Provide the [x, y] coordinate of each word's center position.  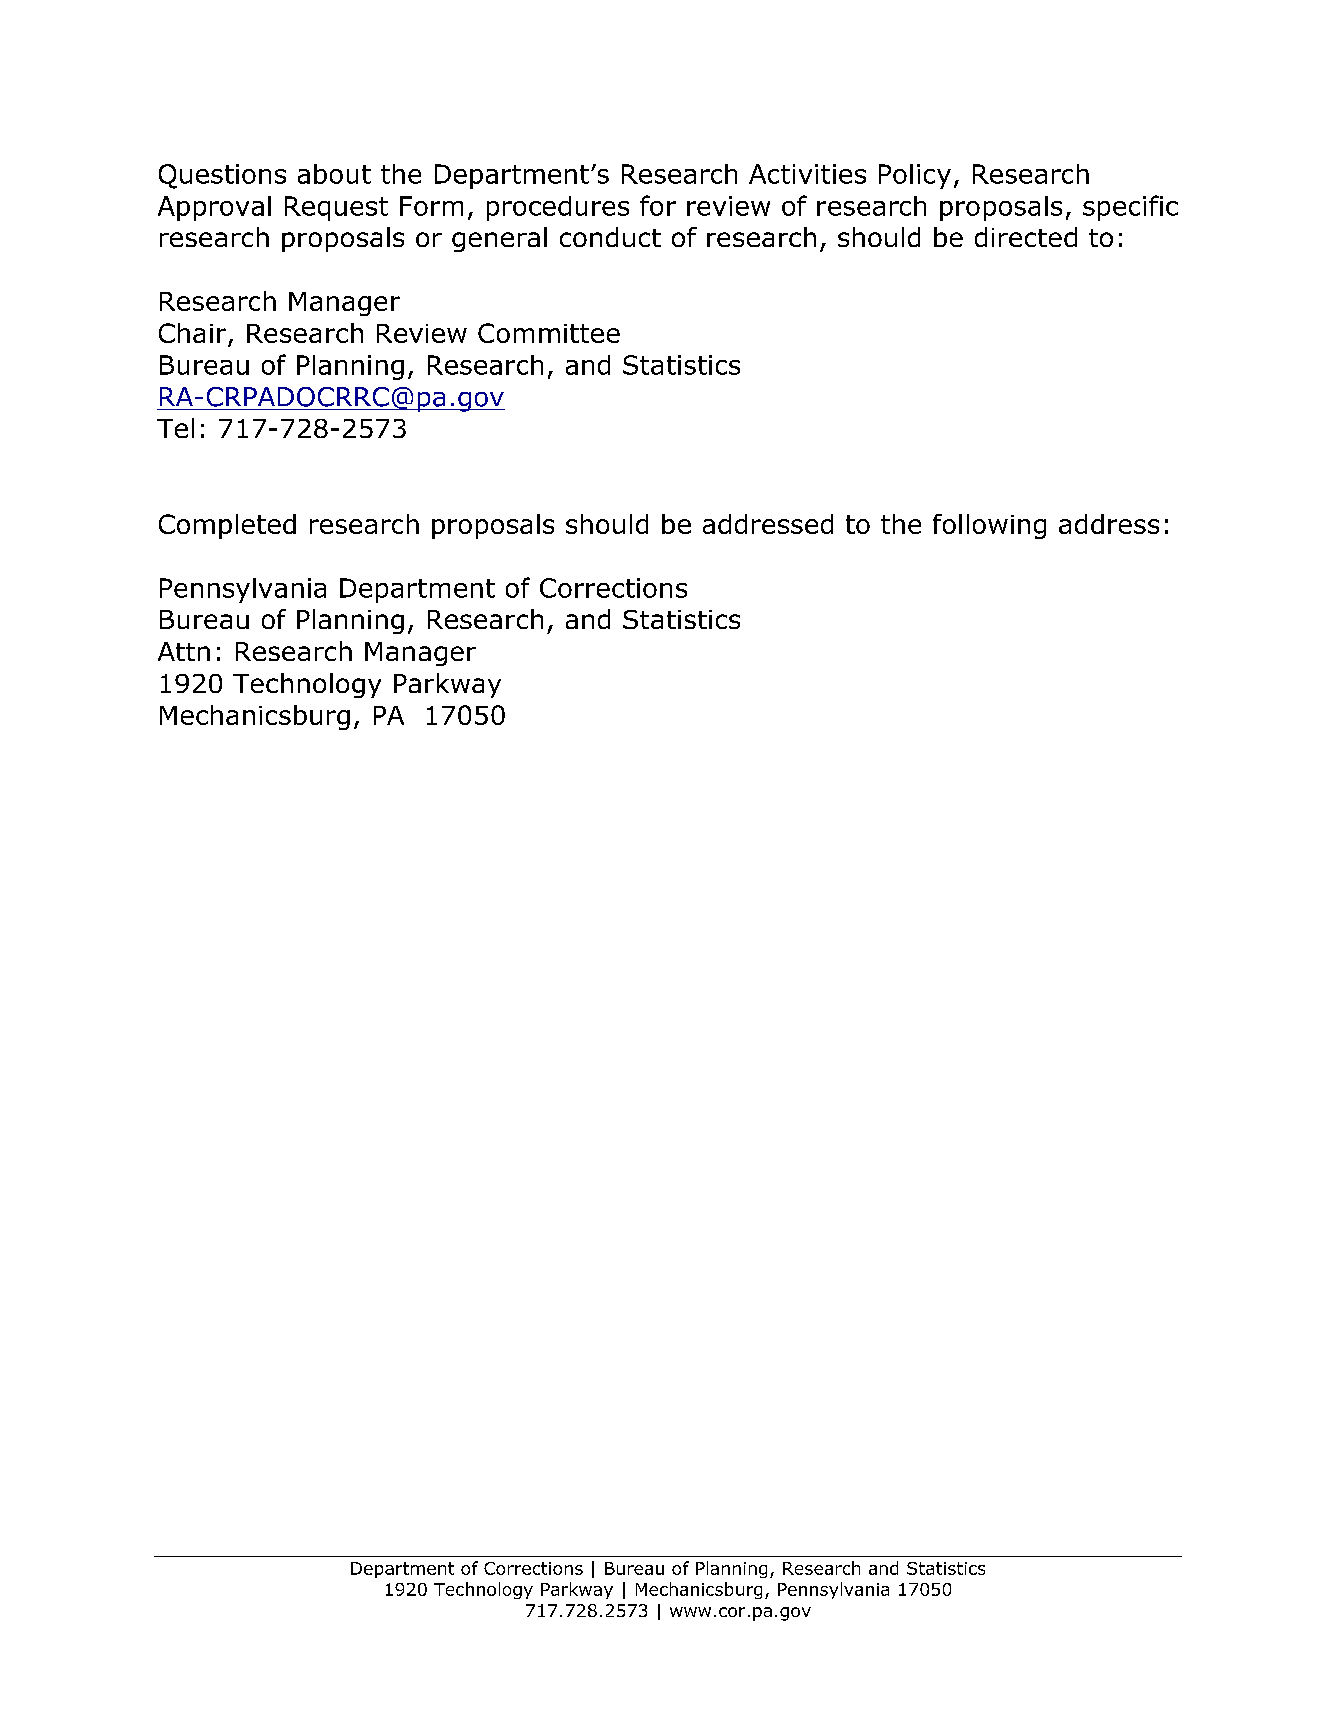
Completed [227, 526]
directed [1026, 237]
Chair [194, 334]
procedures [558, 208]
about [334, 174]
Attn [184, 651]
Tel [175, 428]
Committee [549, 333]
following [989, 526]
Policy [915, 176]
